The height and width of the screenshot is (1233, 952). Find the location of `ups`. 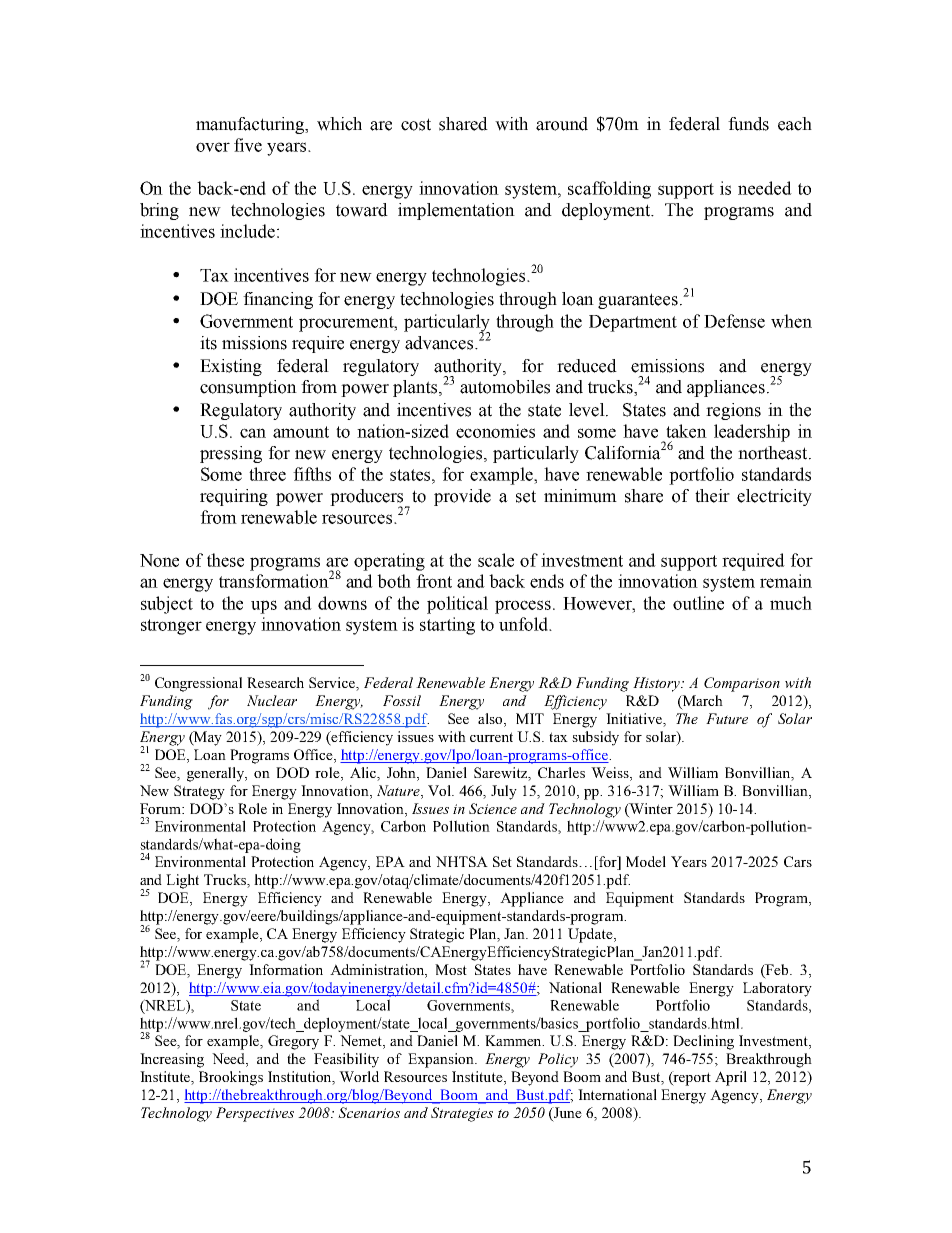

ups is located at coordinates (264, 607).
